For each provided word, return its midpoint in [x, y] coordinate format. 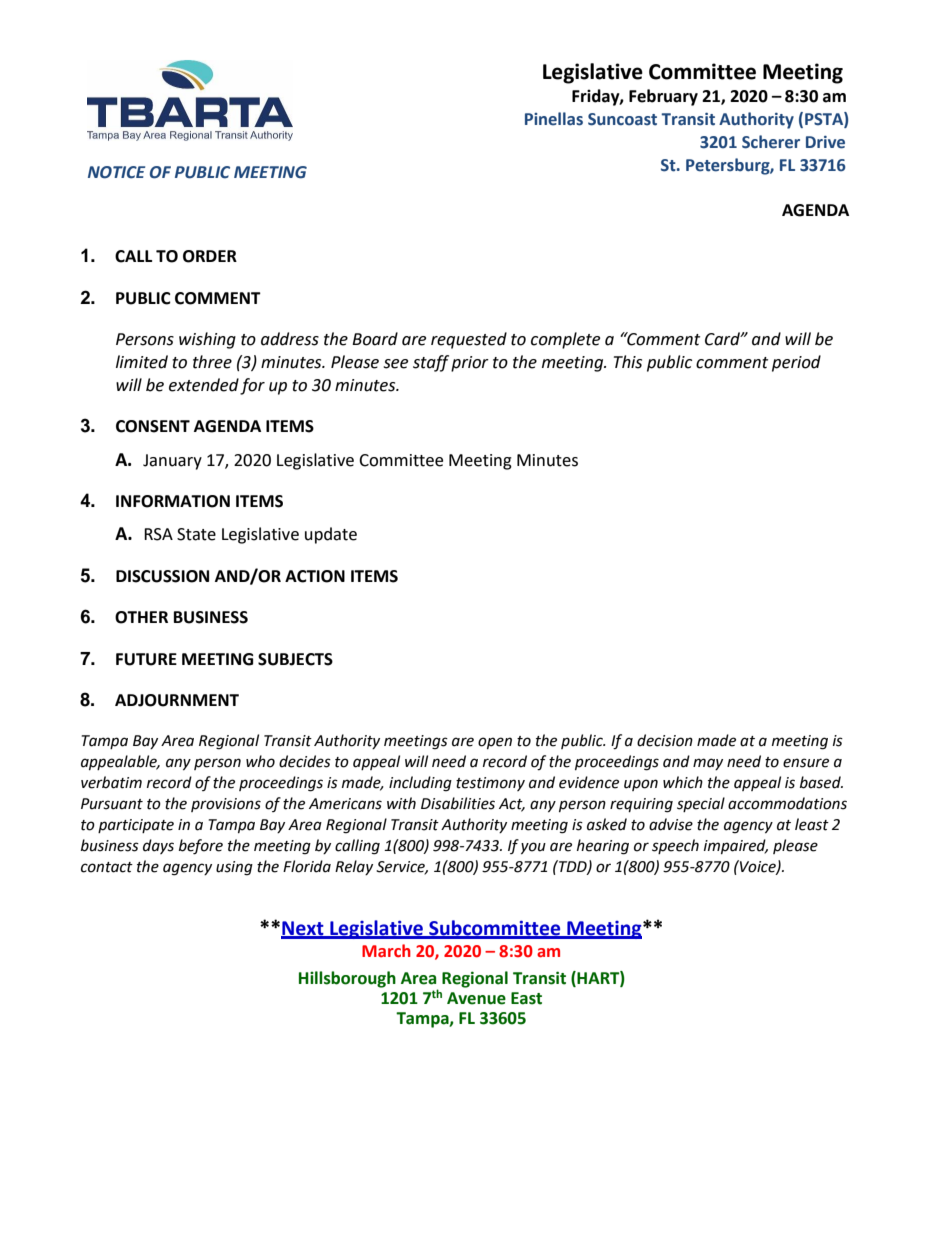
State [196, 534]
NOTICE [116, 172]
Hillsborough [347, 979]
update [331, 535]
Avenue [476, 998]
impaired [736, 846]
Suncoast [622, 119]
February [663, 97]
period [796, 363]
